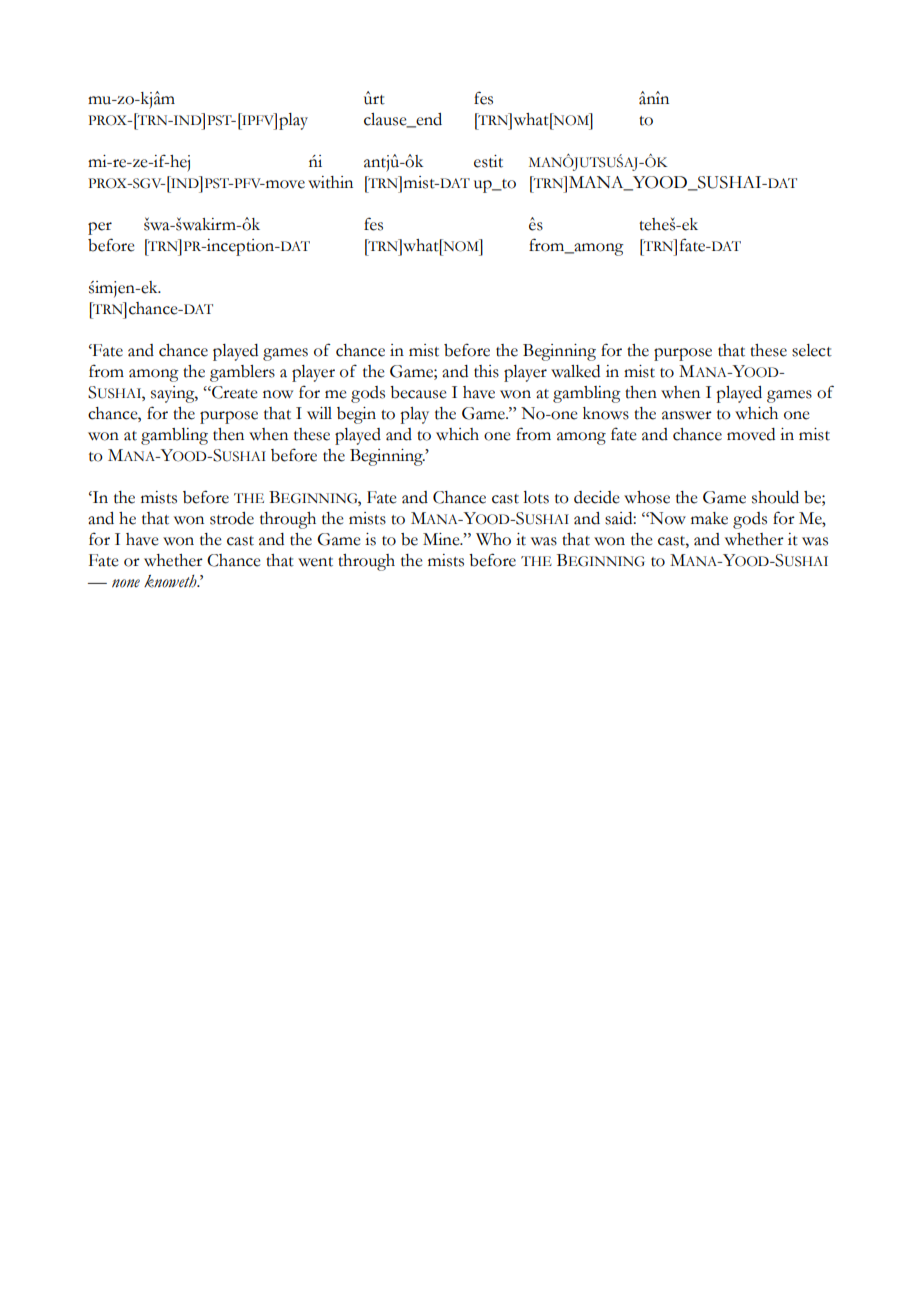 The image size is (924, 1308). What do you see at coordinates (171, 581) in the screenshot?
I see `knoweth` at bounding box center [171, 581].
